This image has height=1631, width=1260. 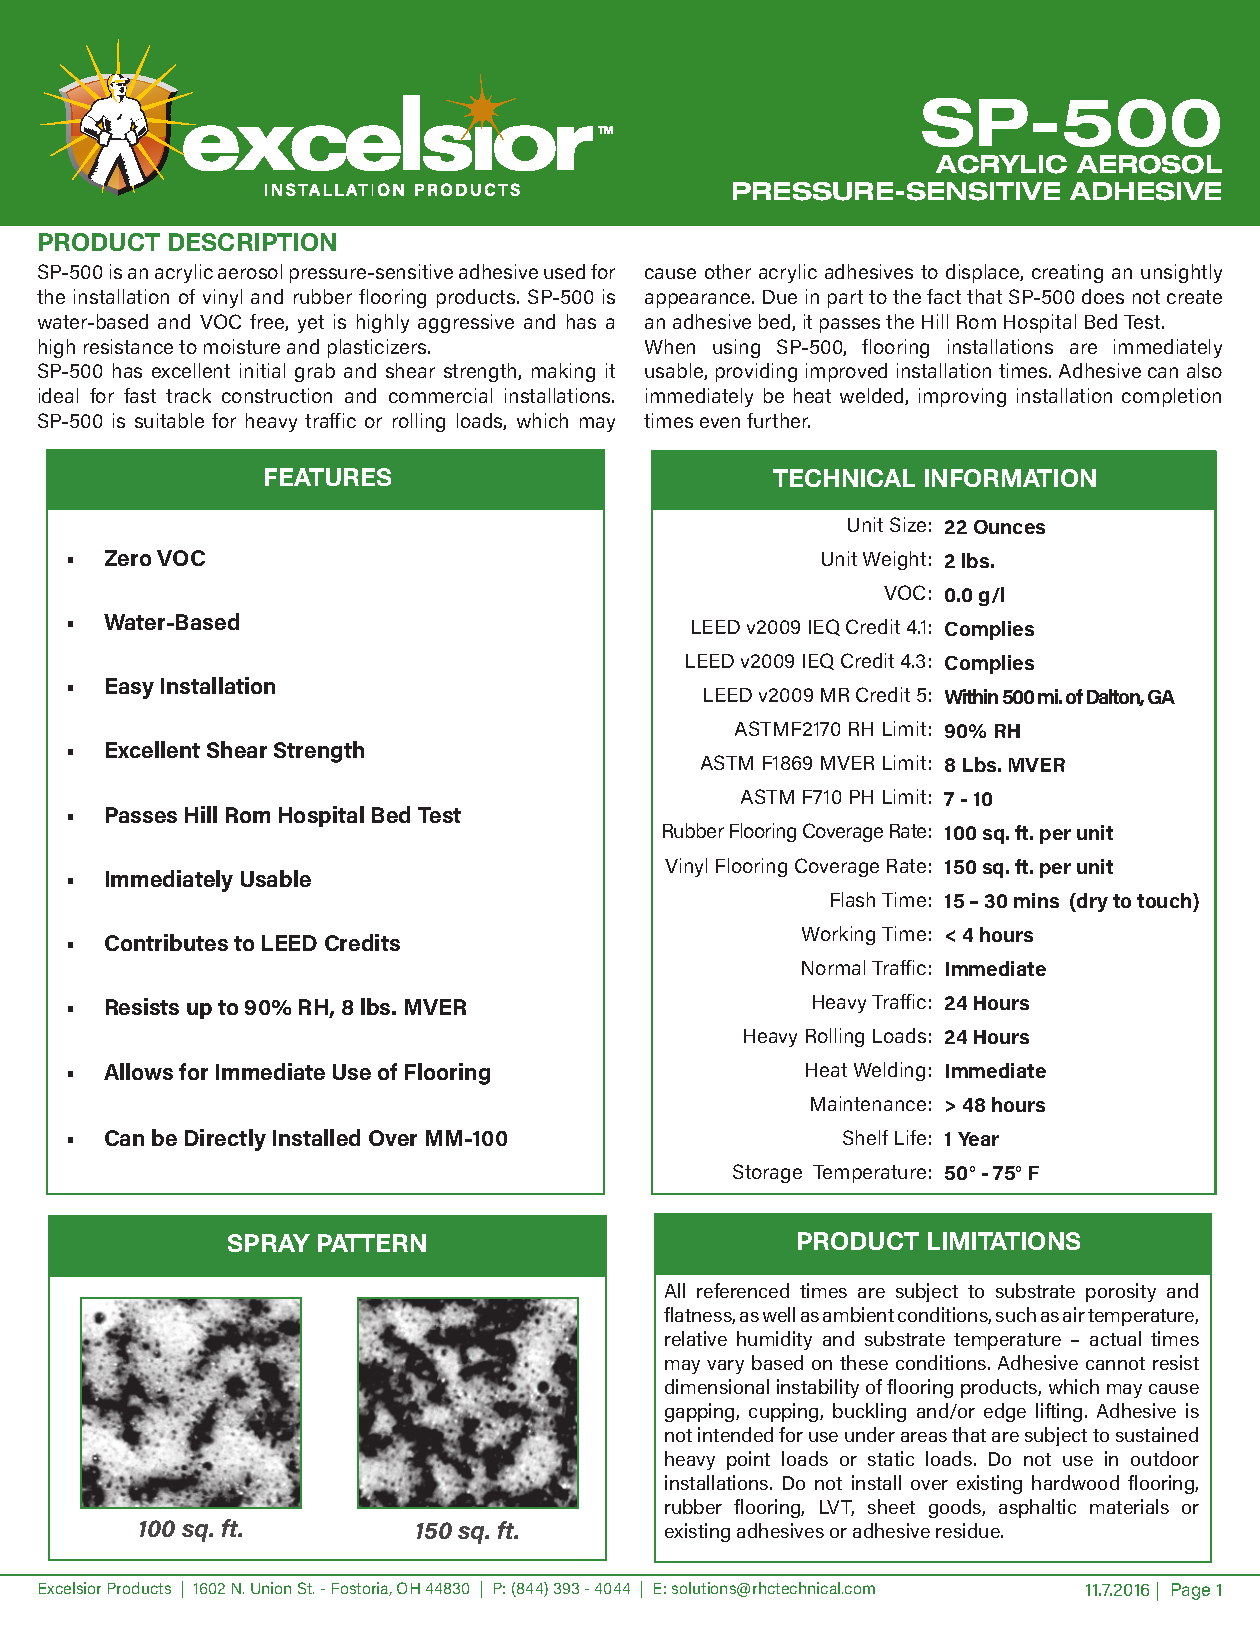 What do you see at coordinates (838, 935) in the image?
I see `Working` at bounding box center [838, 935].
